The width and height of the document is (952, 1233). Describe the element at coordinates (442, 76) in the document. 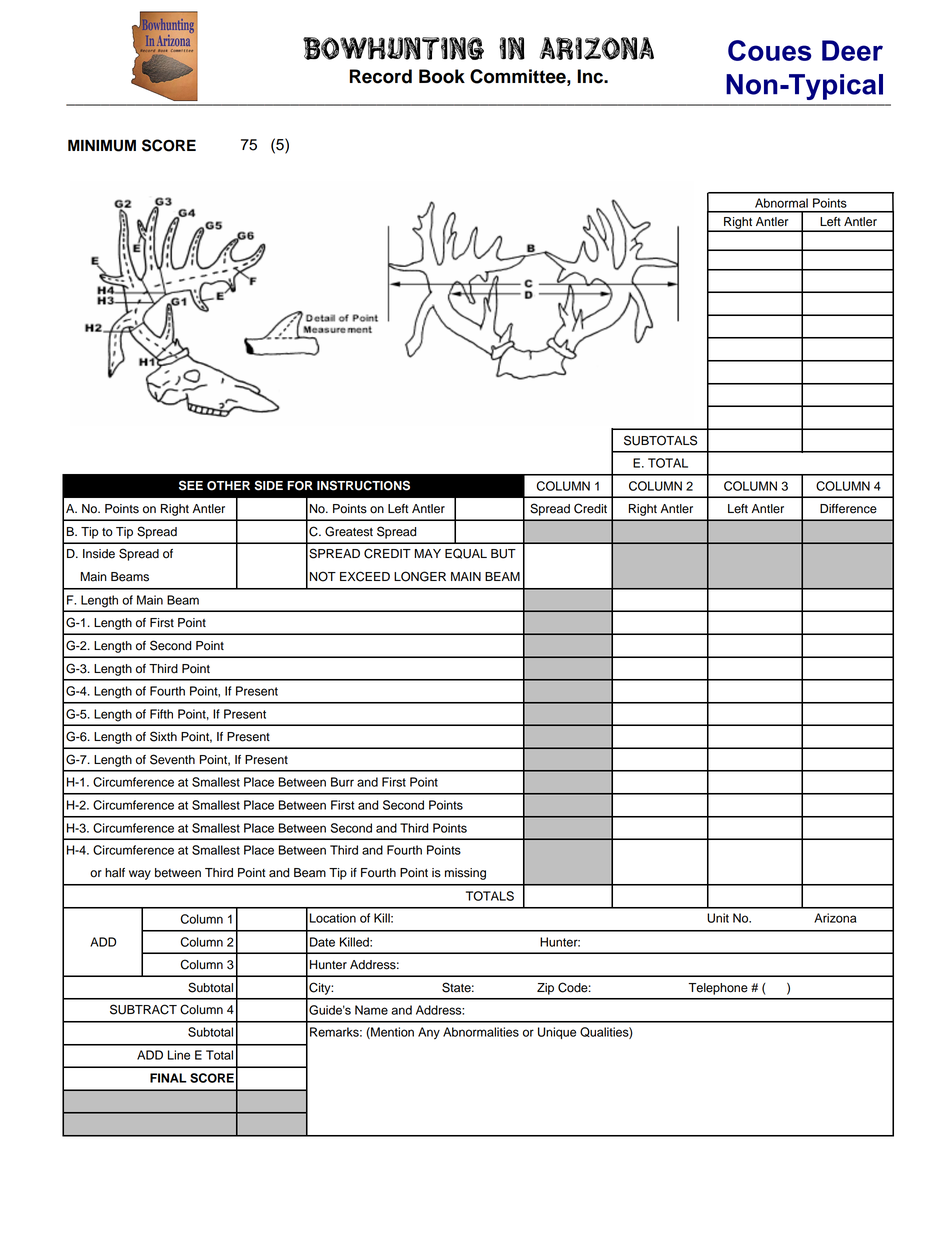

I see `Book` at that location.
